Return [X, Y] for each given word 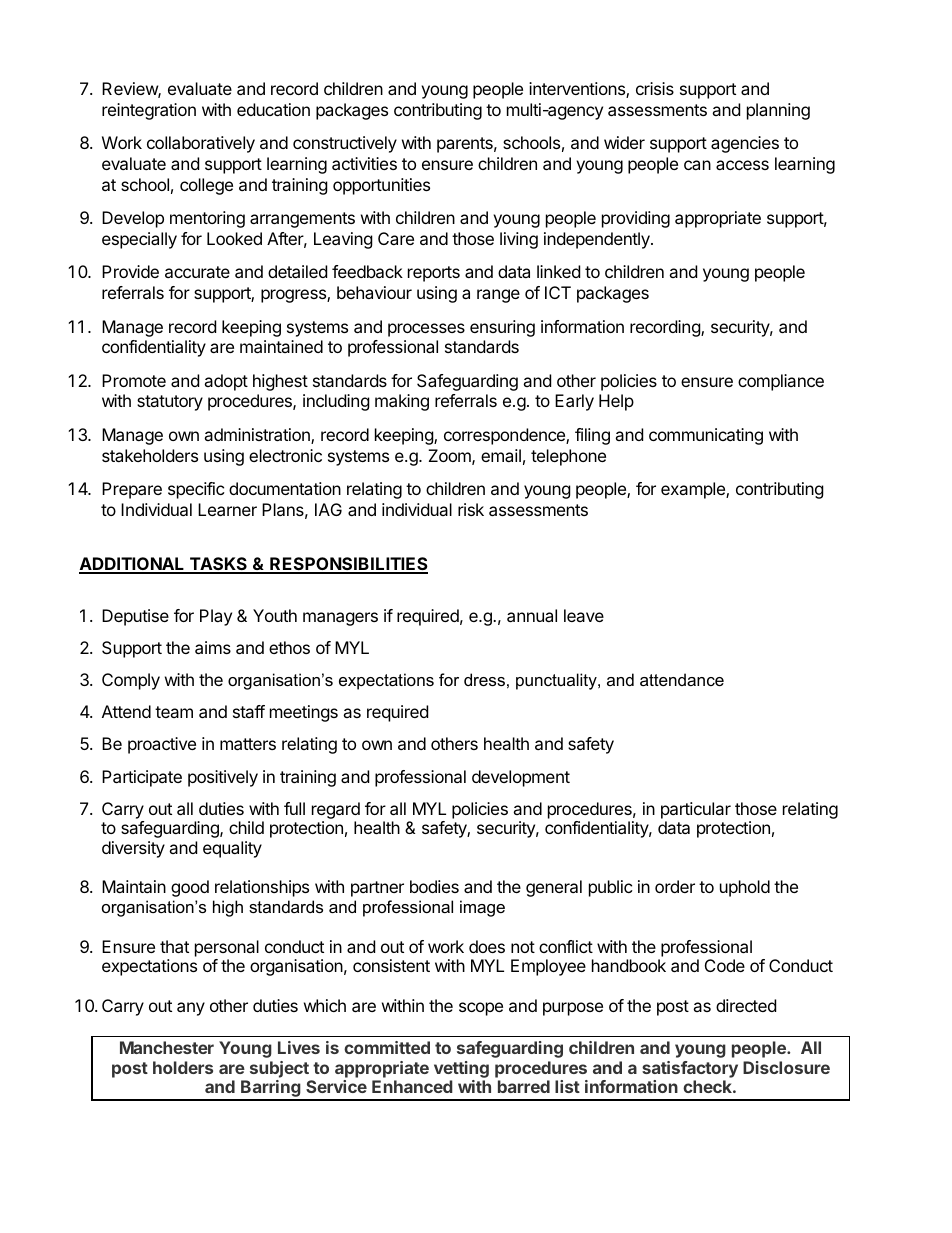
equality [232, 849]
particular [696, 810]
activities [364, 163]
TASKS [218, 565]
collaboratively [201, 144]
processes [426, 330]
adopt [226, 382]
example [694, 490]
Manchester [167, 1047]
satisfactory [690, 1069]
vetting [461, 1071]
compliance [781, 382]
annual [532, 615]
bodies [434, 886]
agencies [745, 144]
